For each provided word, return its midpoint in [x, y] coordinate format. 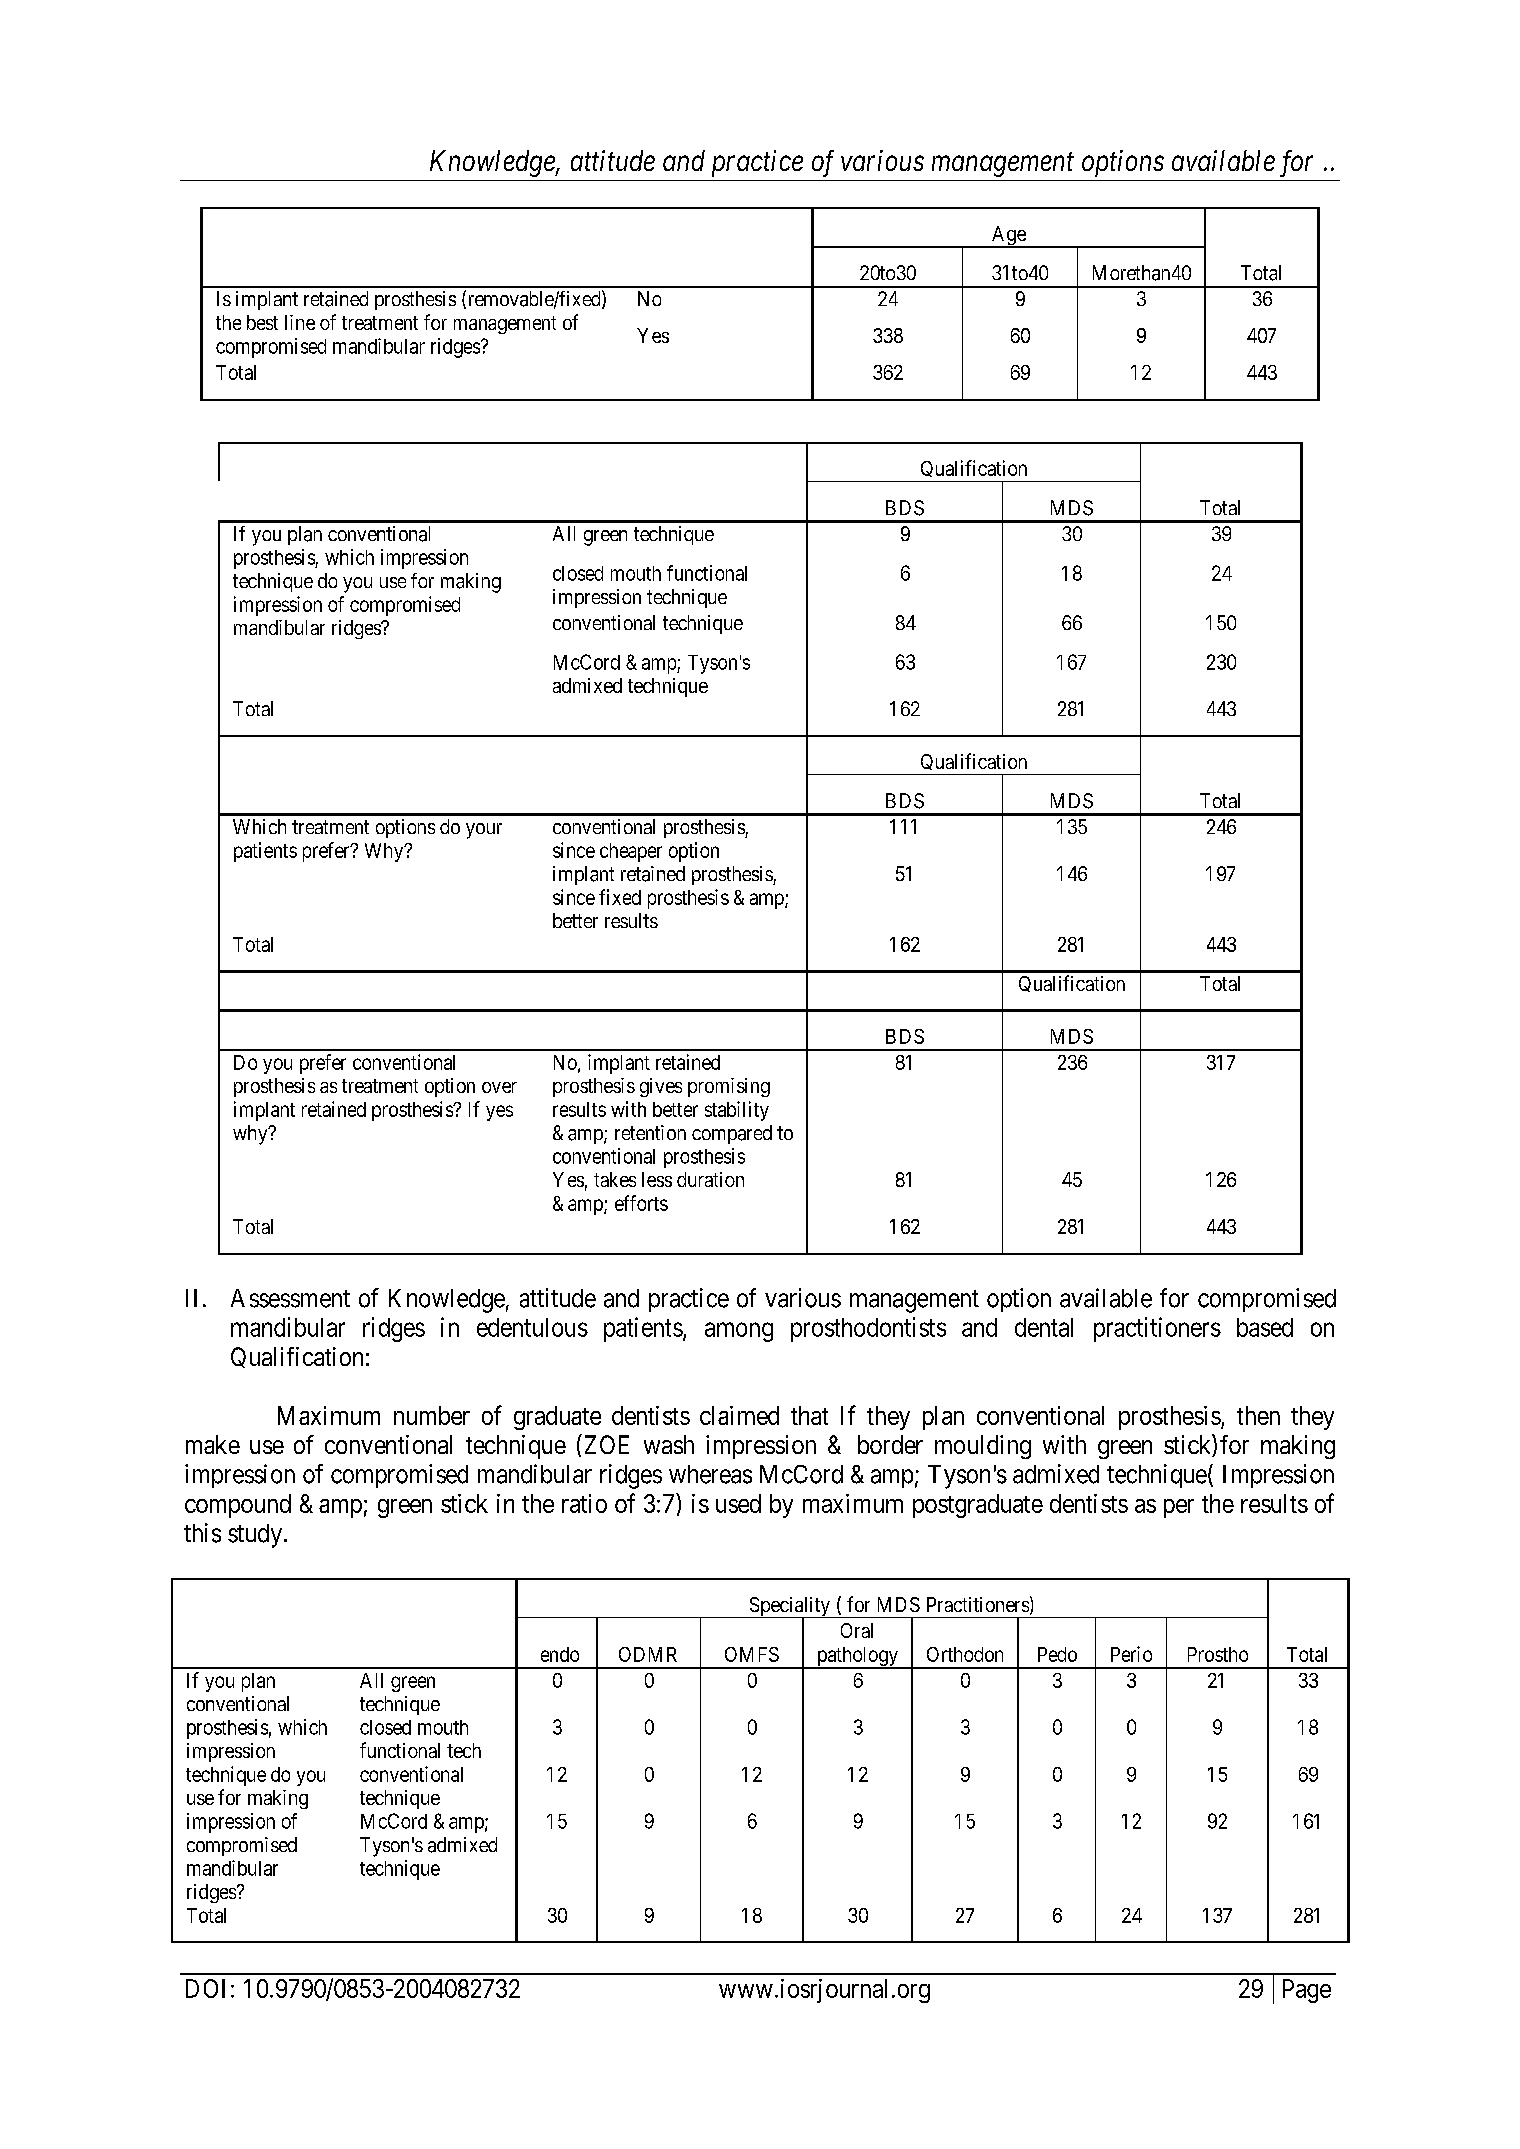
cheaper [631, 852]
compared [732, 1134]
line [300, 322]
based [1265, 1327]
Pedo [1057, 1654]
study [255, 1536]
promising [729, 1087]
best [262, 322]
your [484, 831]
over [499, 1087]
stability [737, 1111]
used [738, 1503]
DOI [205, 1988]
